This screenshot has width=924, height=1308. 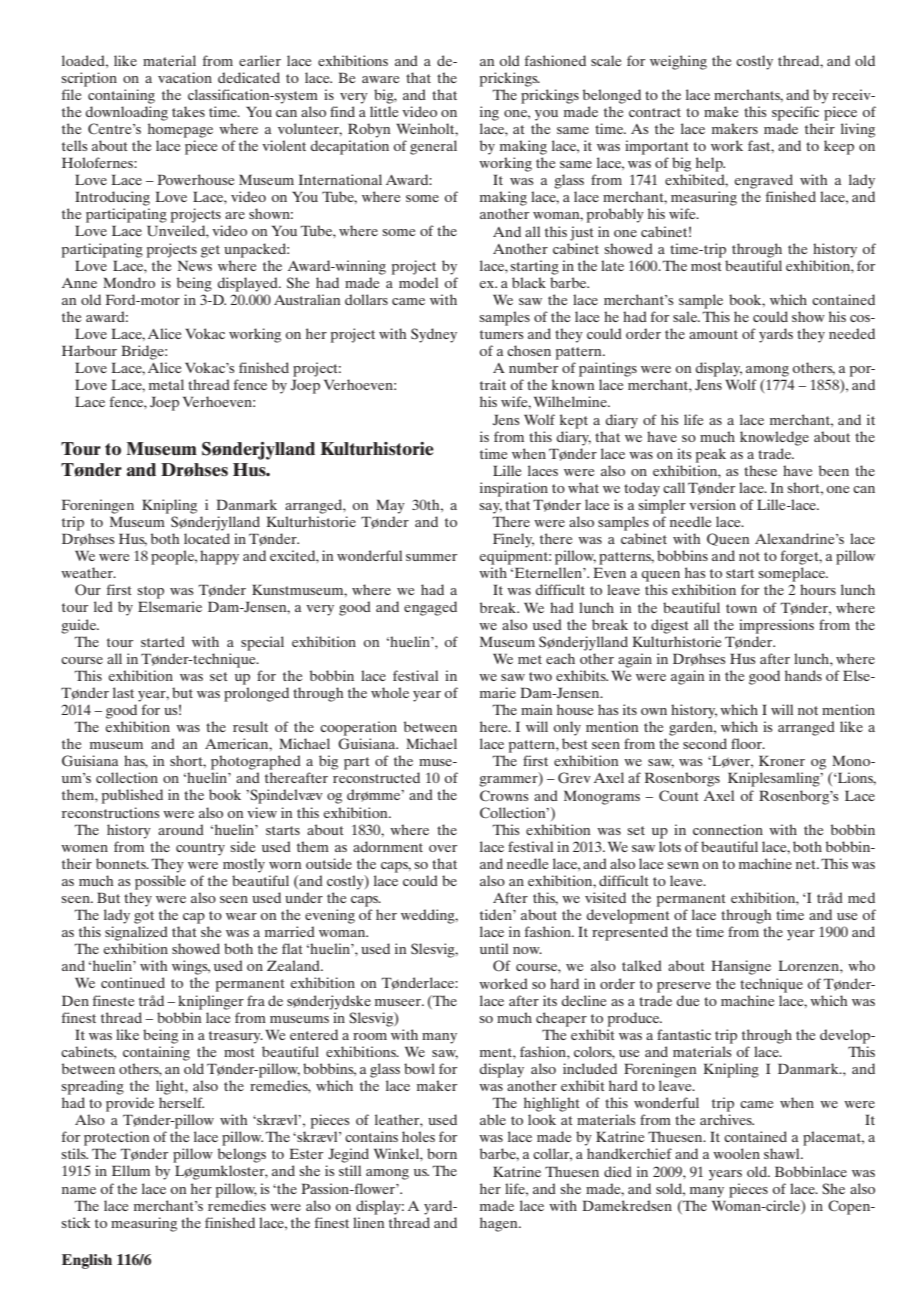 What do you see at coordinates (188, 111) in the screenshot?
I see `takes` at bounding box center [188, 111].
